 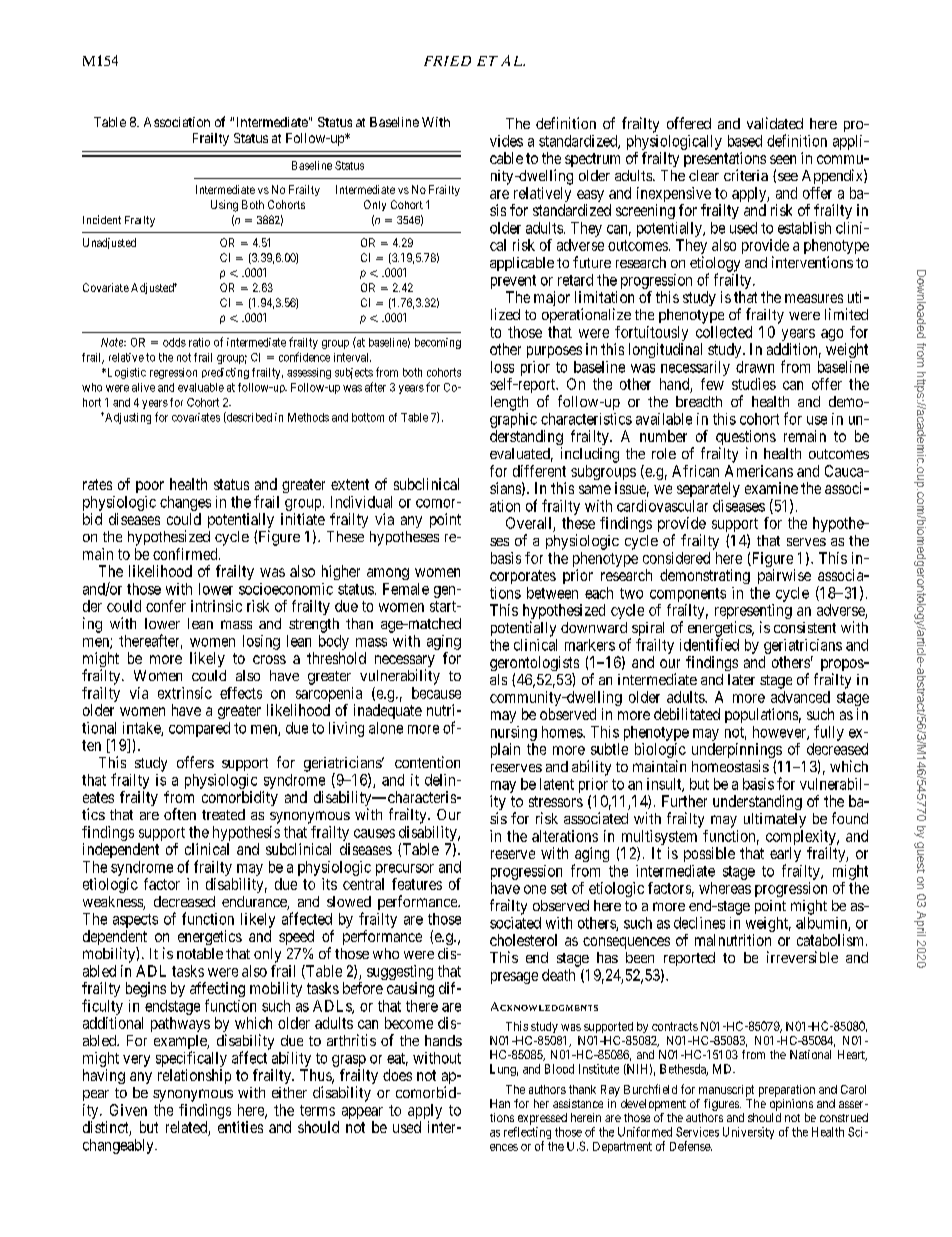 What do you see at coordinates (753, 613) in the screenshot?
I see `representing` at bounding box center [753, 613].
